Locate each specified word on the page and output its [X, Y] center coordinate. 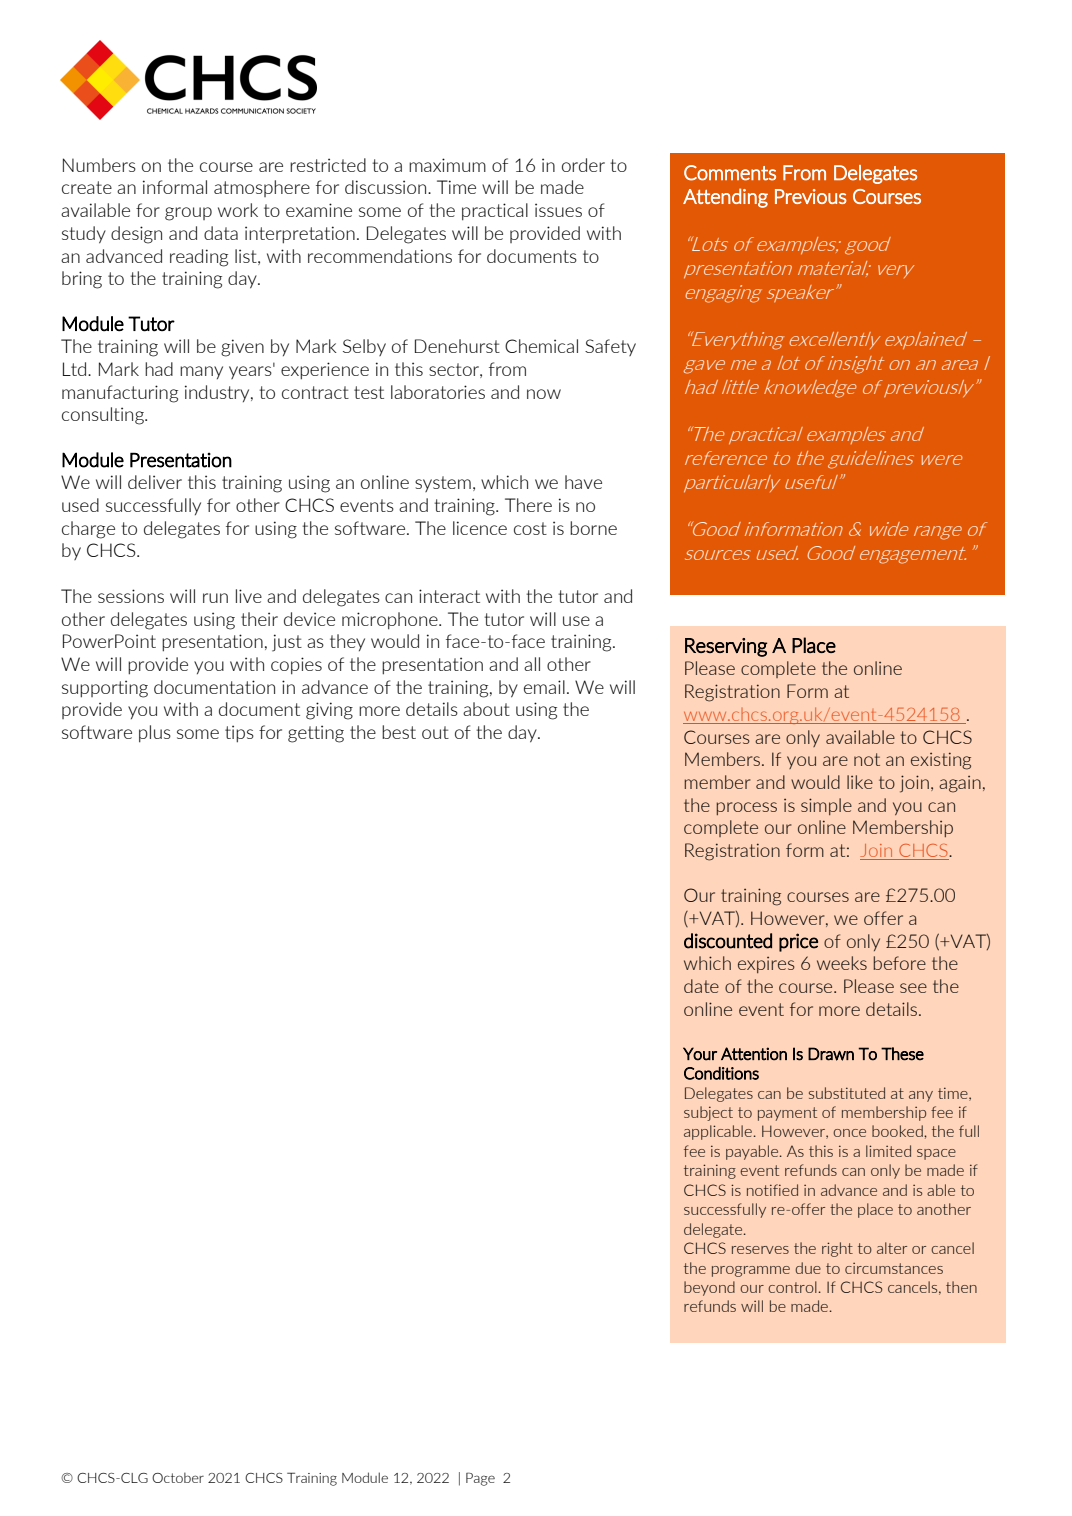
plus [155, 734]
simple [826, 806]
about [486, 709]
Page [480, 1479]
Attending [725, 198]
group [188, 214]
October [178, 1477]
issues [558, 210]
